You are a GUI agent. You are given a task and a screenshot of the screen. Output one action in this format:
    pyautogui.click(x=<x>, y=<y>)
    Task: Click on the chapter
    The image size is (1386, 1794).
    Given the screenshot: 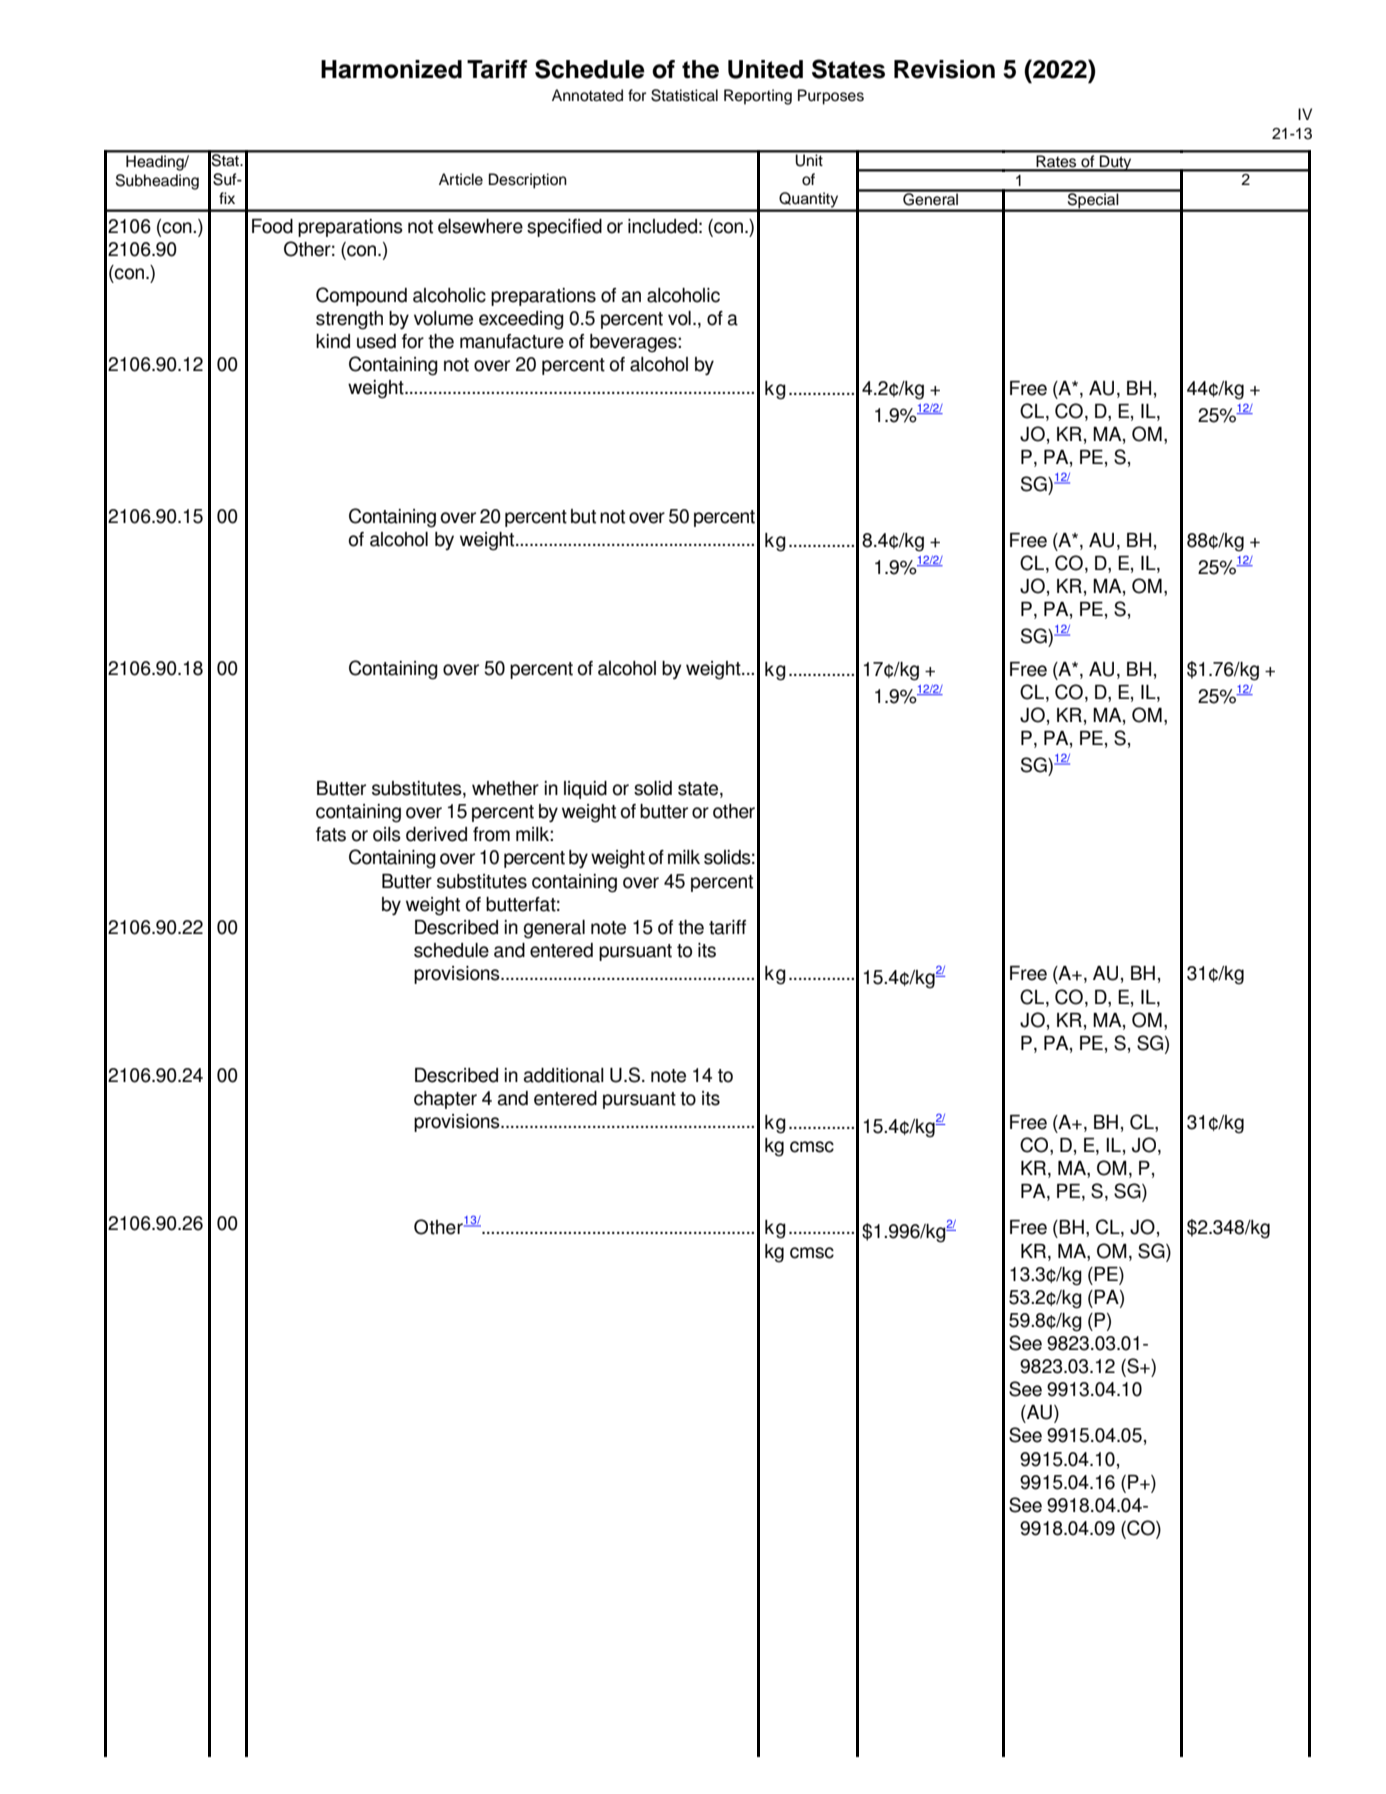 What is the action you would take?
    pyautogui.click(x=445, y=1100)
